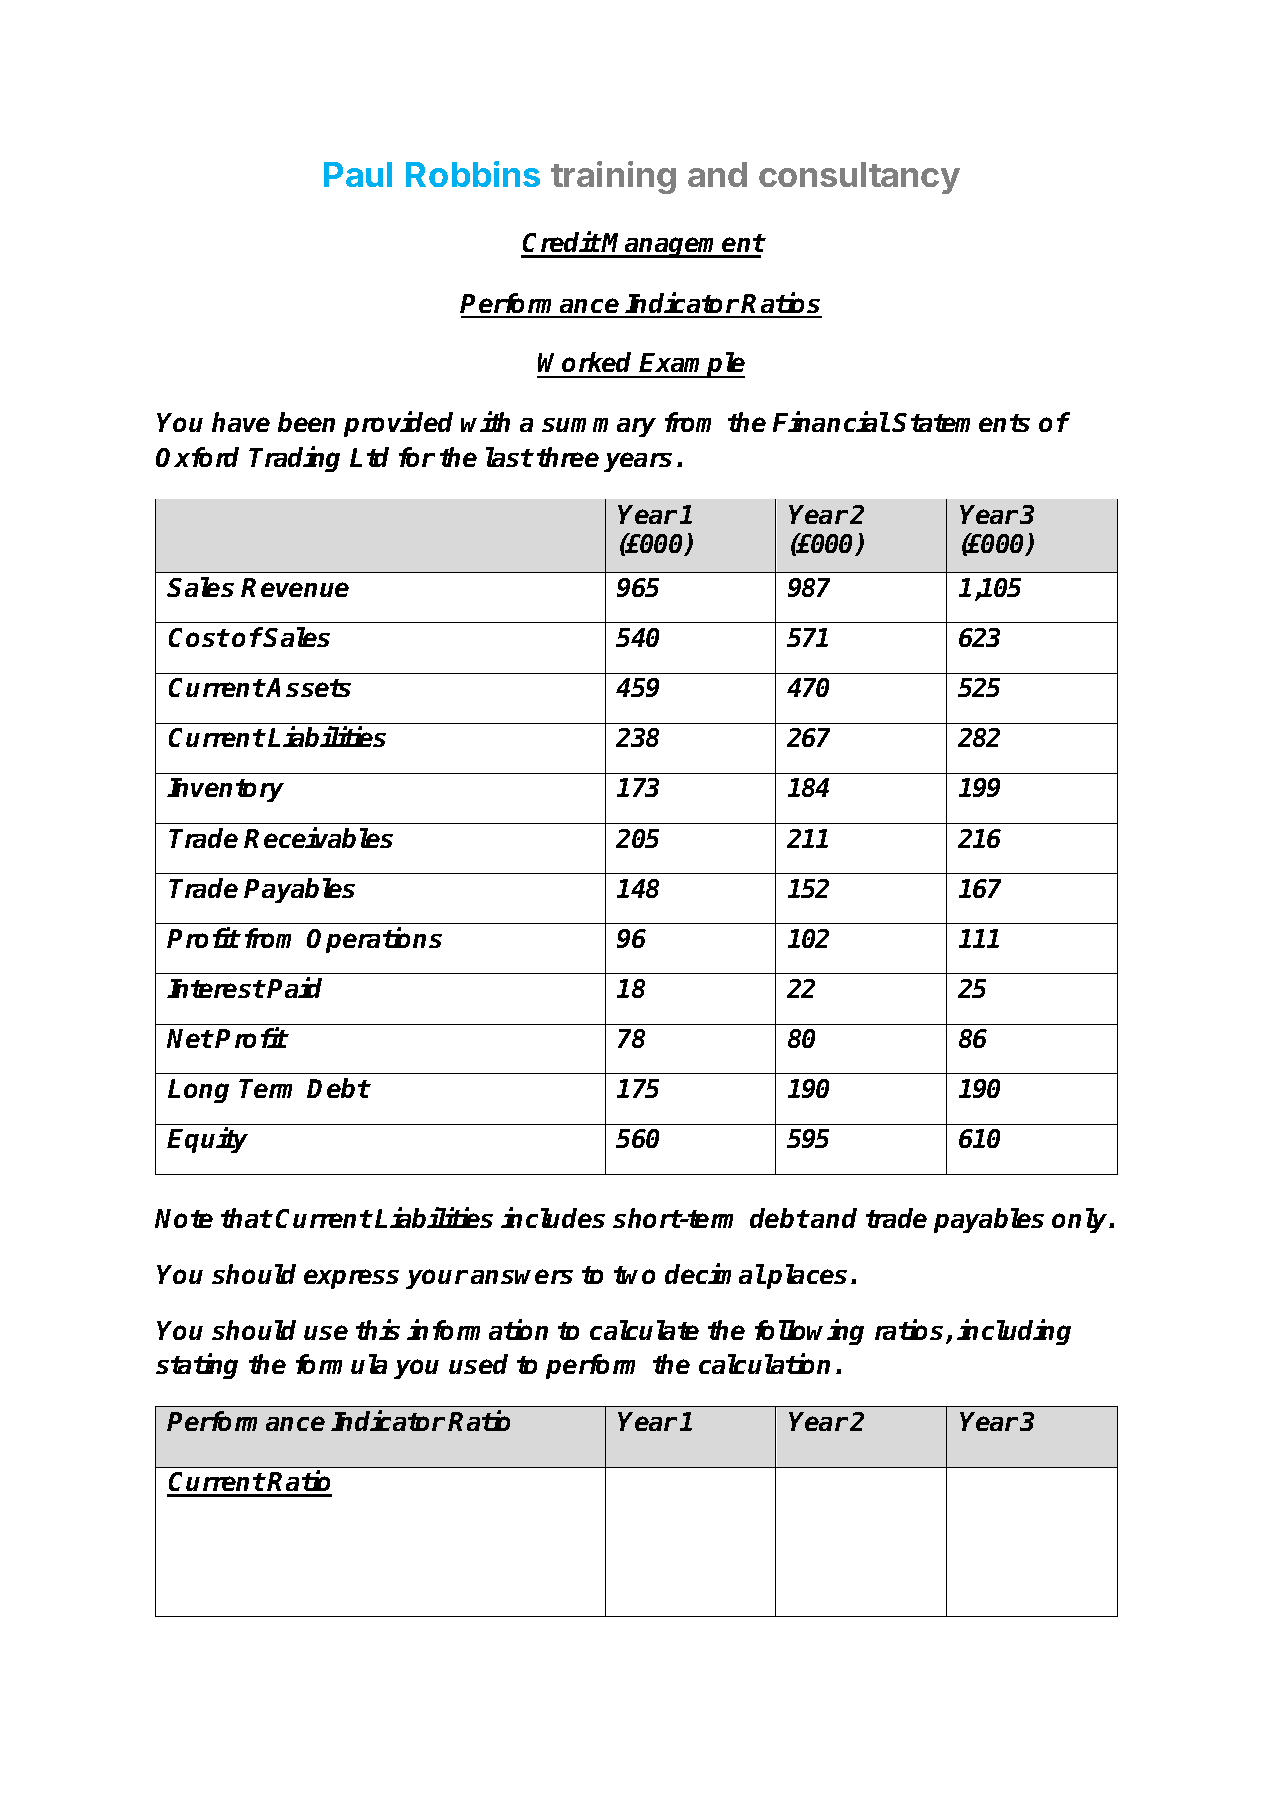 This image has width=1282, height=1812. I want to click on consultancy, so click(859, 178).
